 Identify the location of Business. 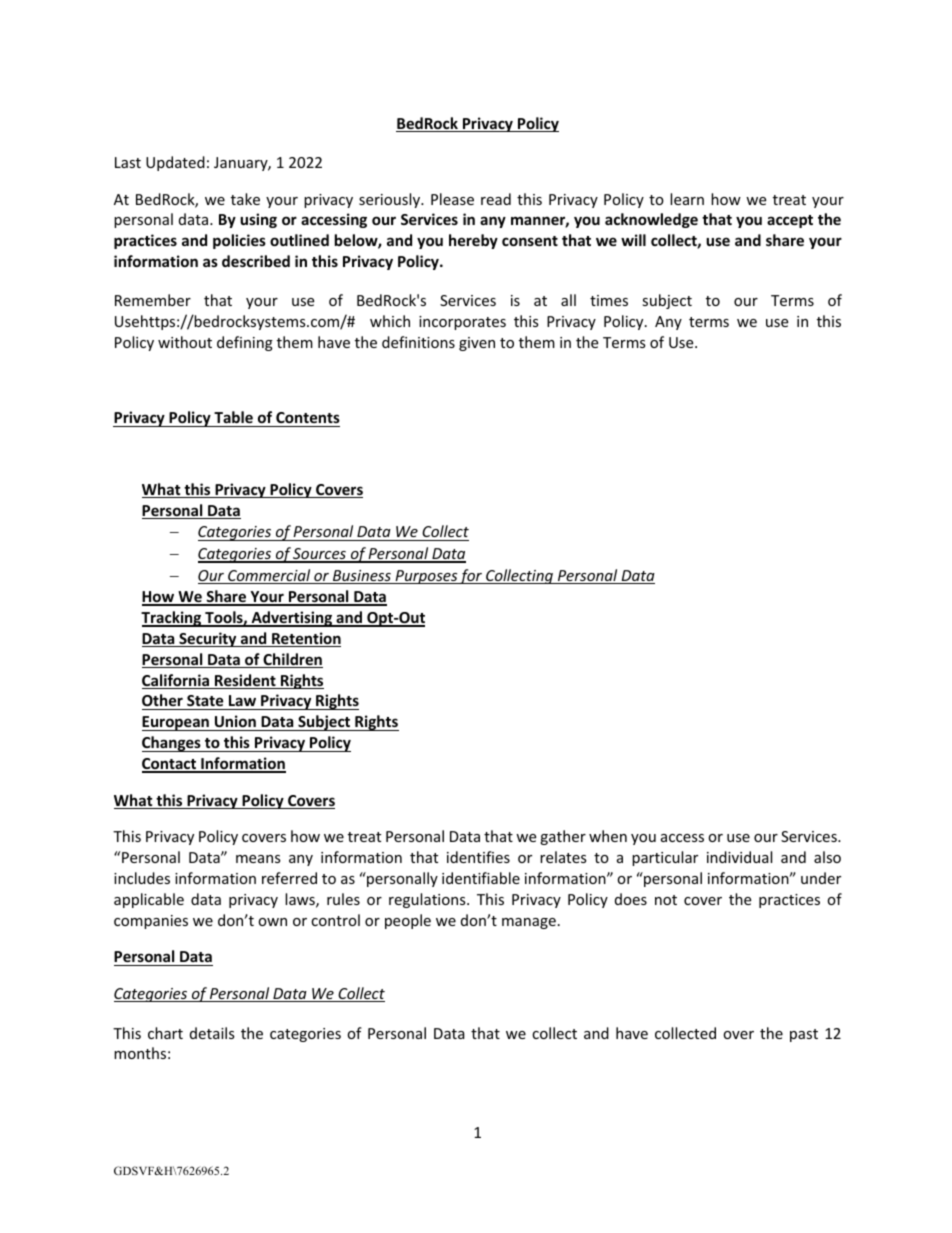
(362, 577).
